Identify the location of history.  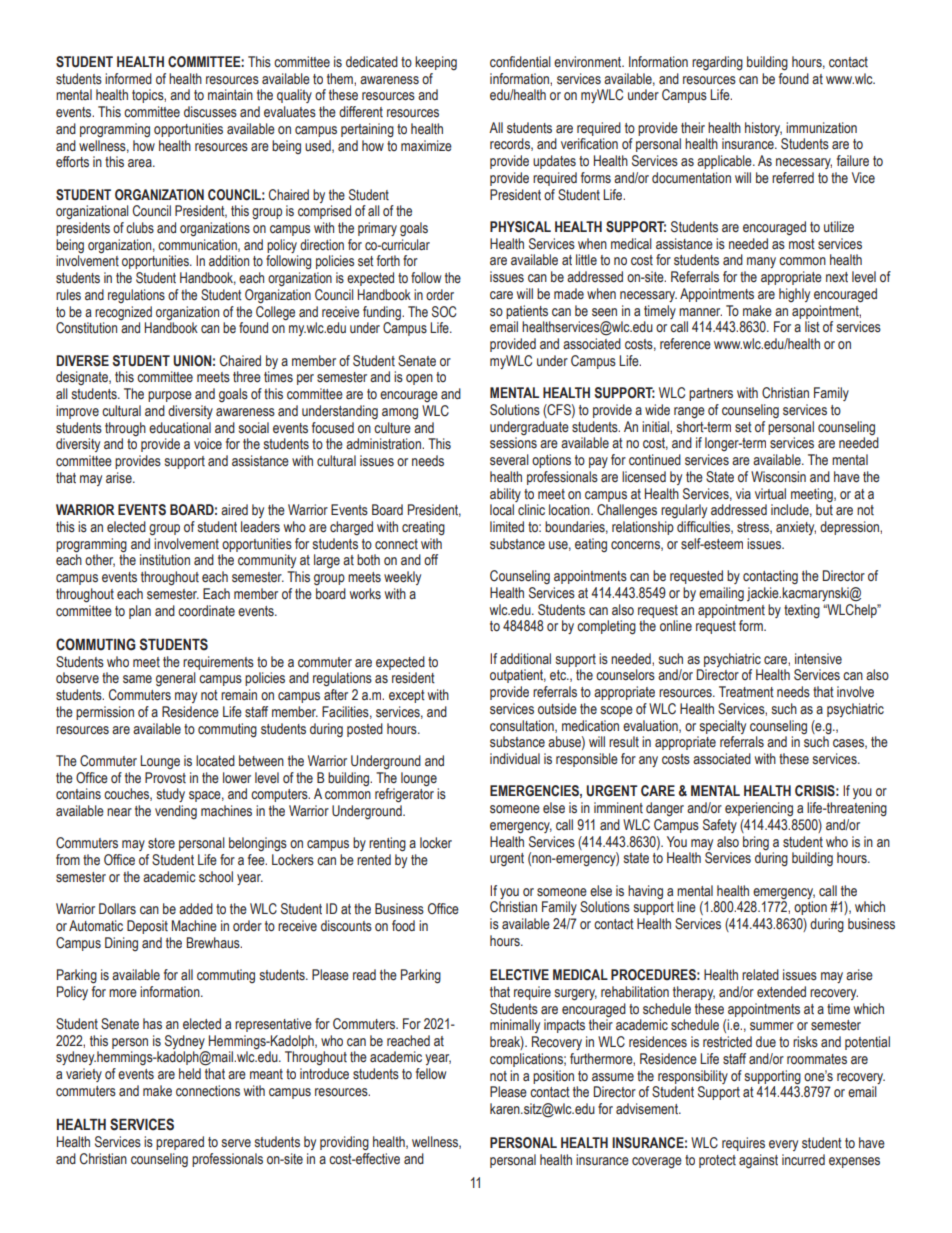
(763, 129).
